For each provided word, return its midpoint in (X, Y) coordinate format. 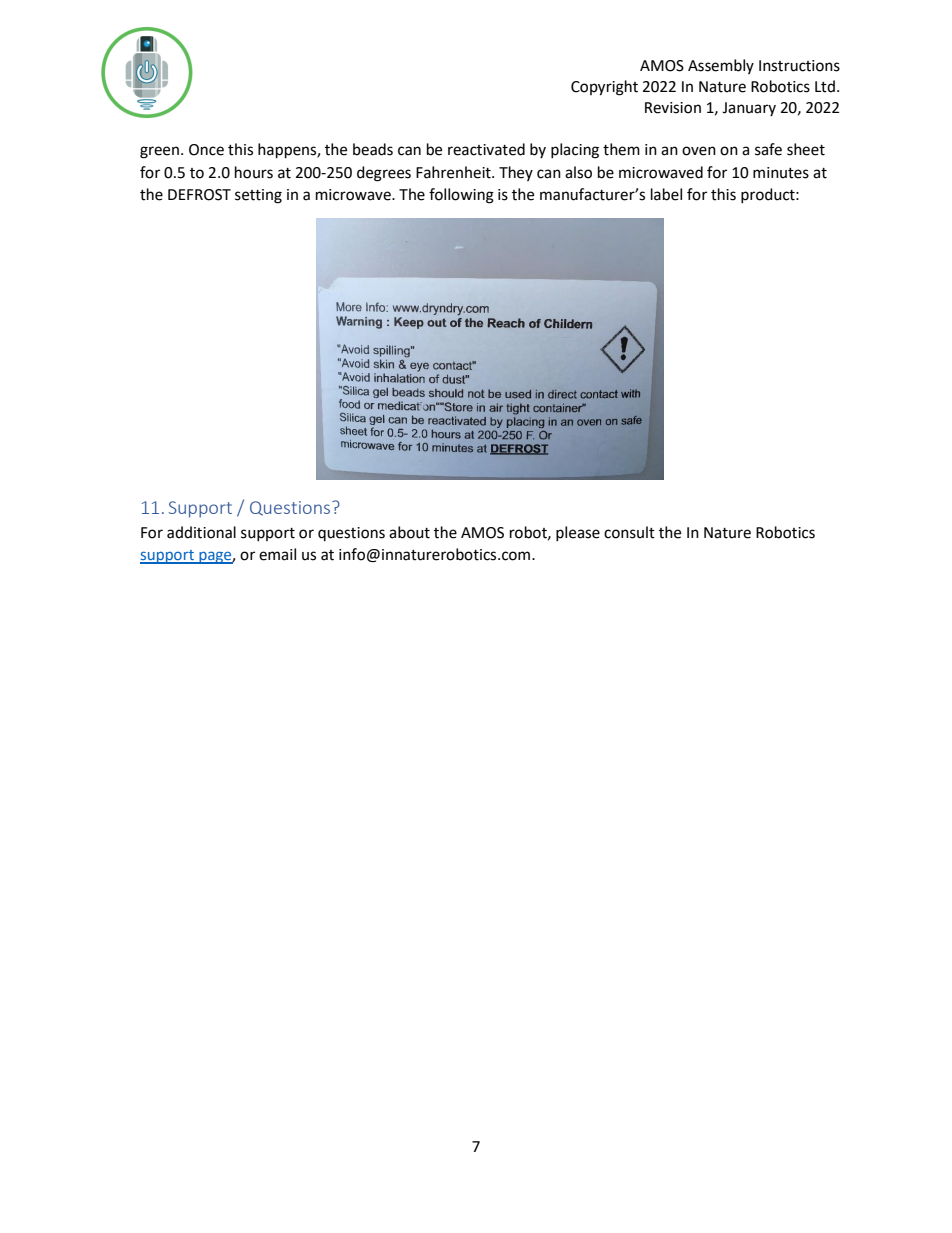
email (277, 554)
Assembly (721, 66)
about (409, 532)
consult (629, 532)
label (666, 194)
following (461, 196)
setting (258, 196)
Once (206, 150)
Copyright (604, 88)
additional (201, 532)
